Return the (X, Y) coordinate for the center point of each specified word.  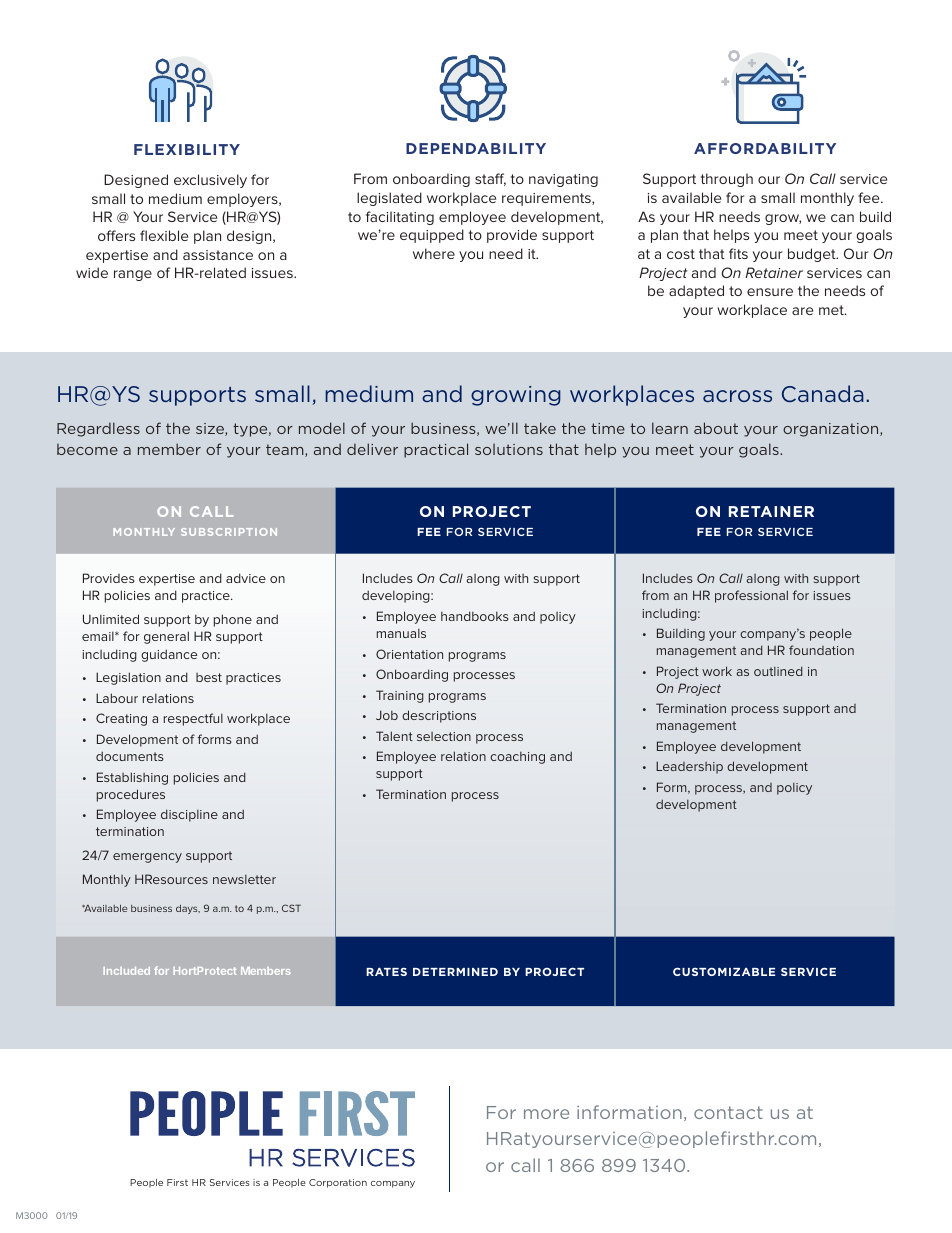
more (546, 1114)
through (727, 180)
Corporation (338, 1183)
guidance (169, 655)
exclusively (210, 181)
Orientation (409, 654)
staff (490, 179)
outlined (778, 671)
